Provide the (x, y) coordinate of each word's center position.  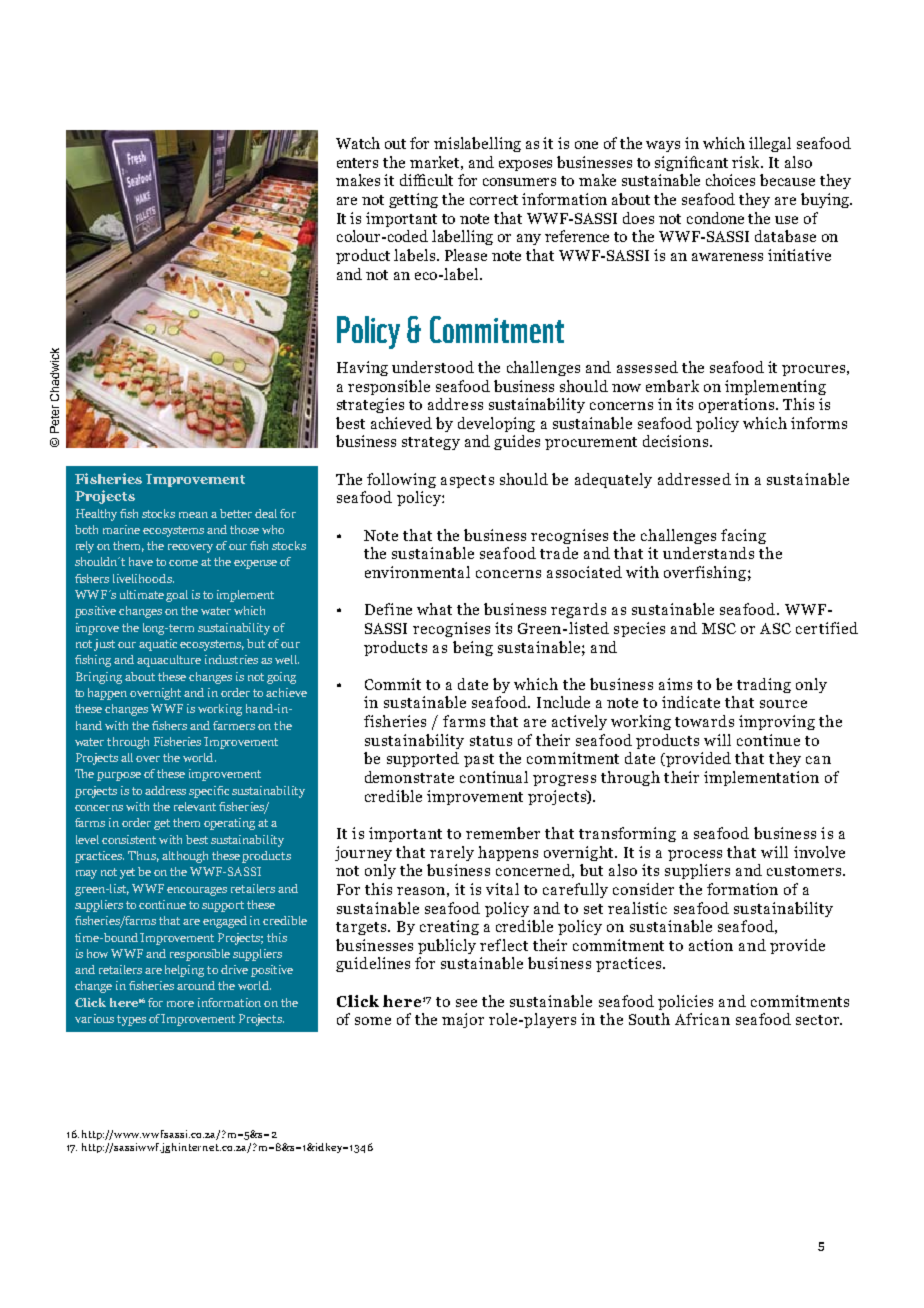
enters (357, 163)
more (180, 1004)
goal (177, 596)
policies (685, 1002)
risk (747, 162)
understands (708, 553)
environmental (417, 572)
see (466, 1003)
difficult (426, 180)
